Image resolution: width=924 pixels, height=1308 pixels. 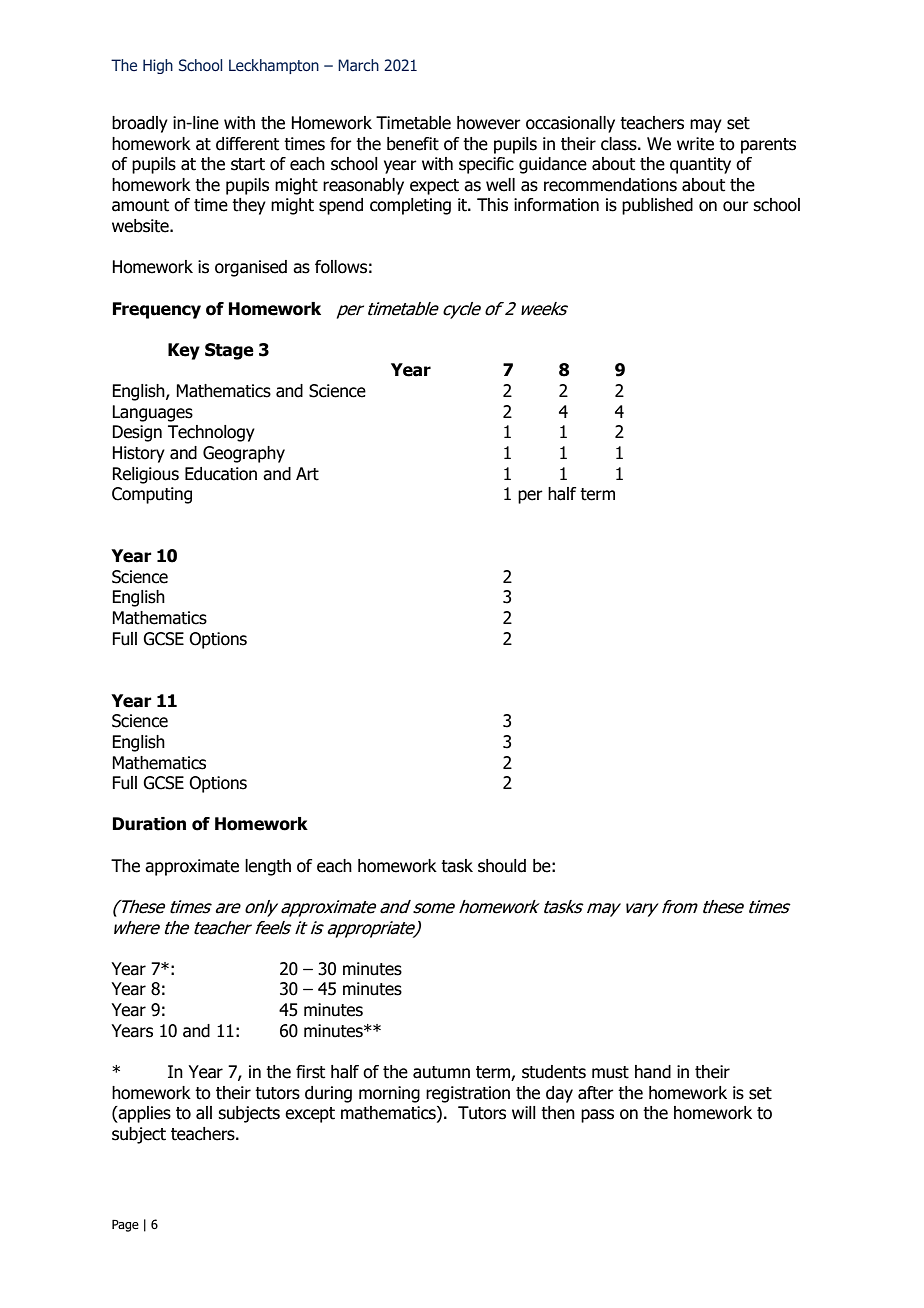 What do you see at coordinates (489, 123) in the page?
I see `however` at bounding box center [489, 123].
